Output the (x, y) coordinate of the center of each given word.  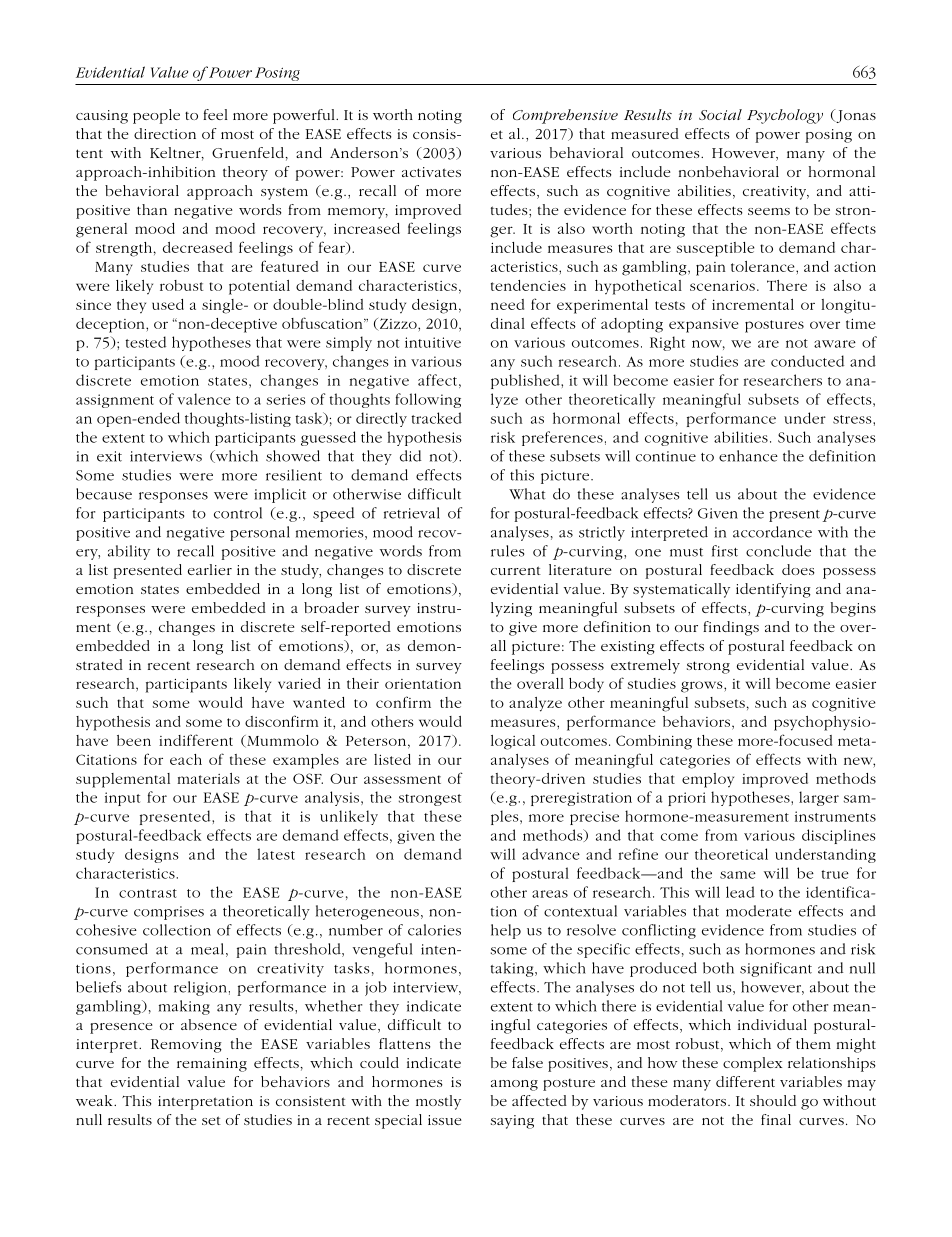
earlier (210, 569)
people (156, 116)
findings (731, 628)
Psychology (785, 116)
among (514, 1085)
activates (431, 172)
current (516, 570)
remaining (212, 1065)
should (773, 1100)
